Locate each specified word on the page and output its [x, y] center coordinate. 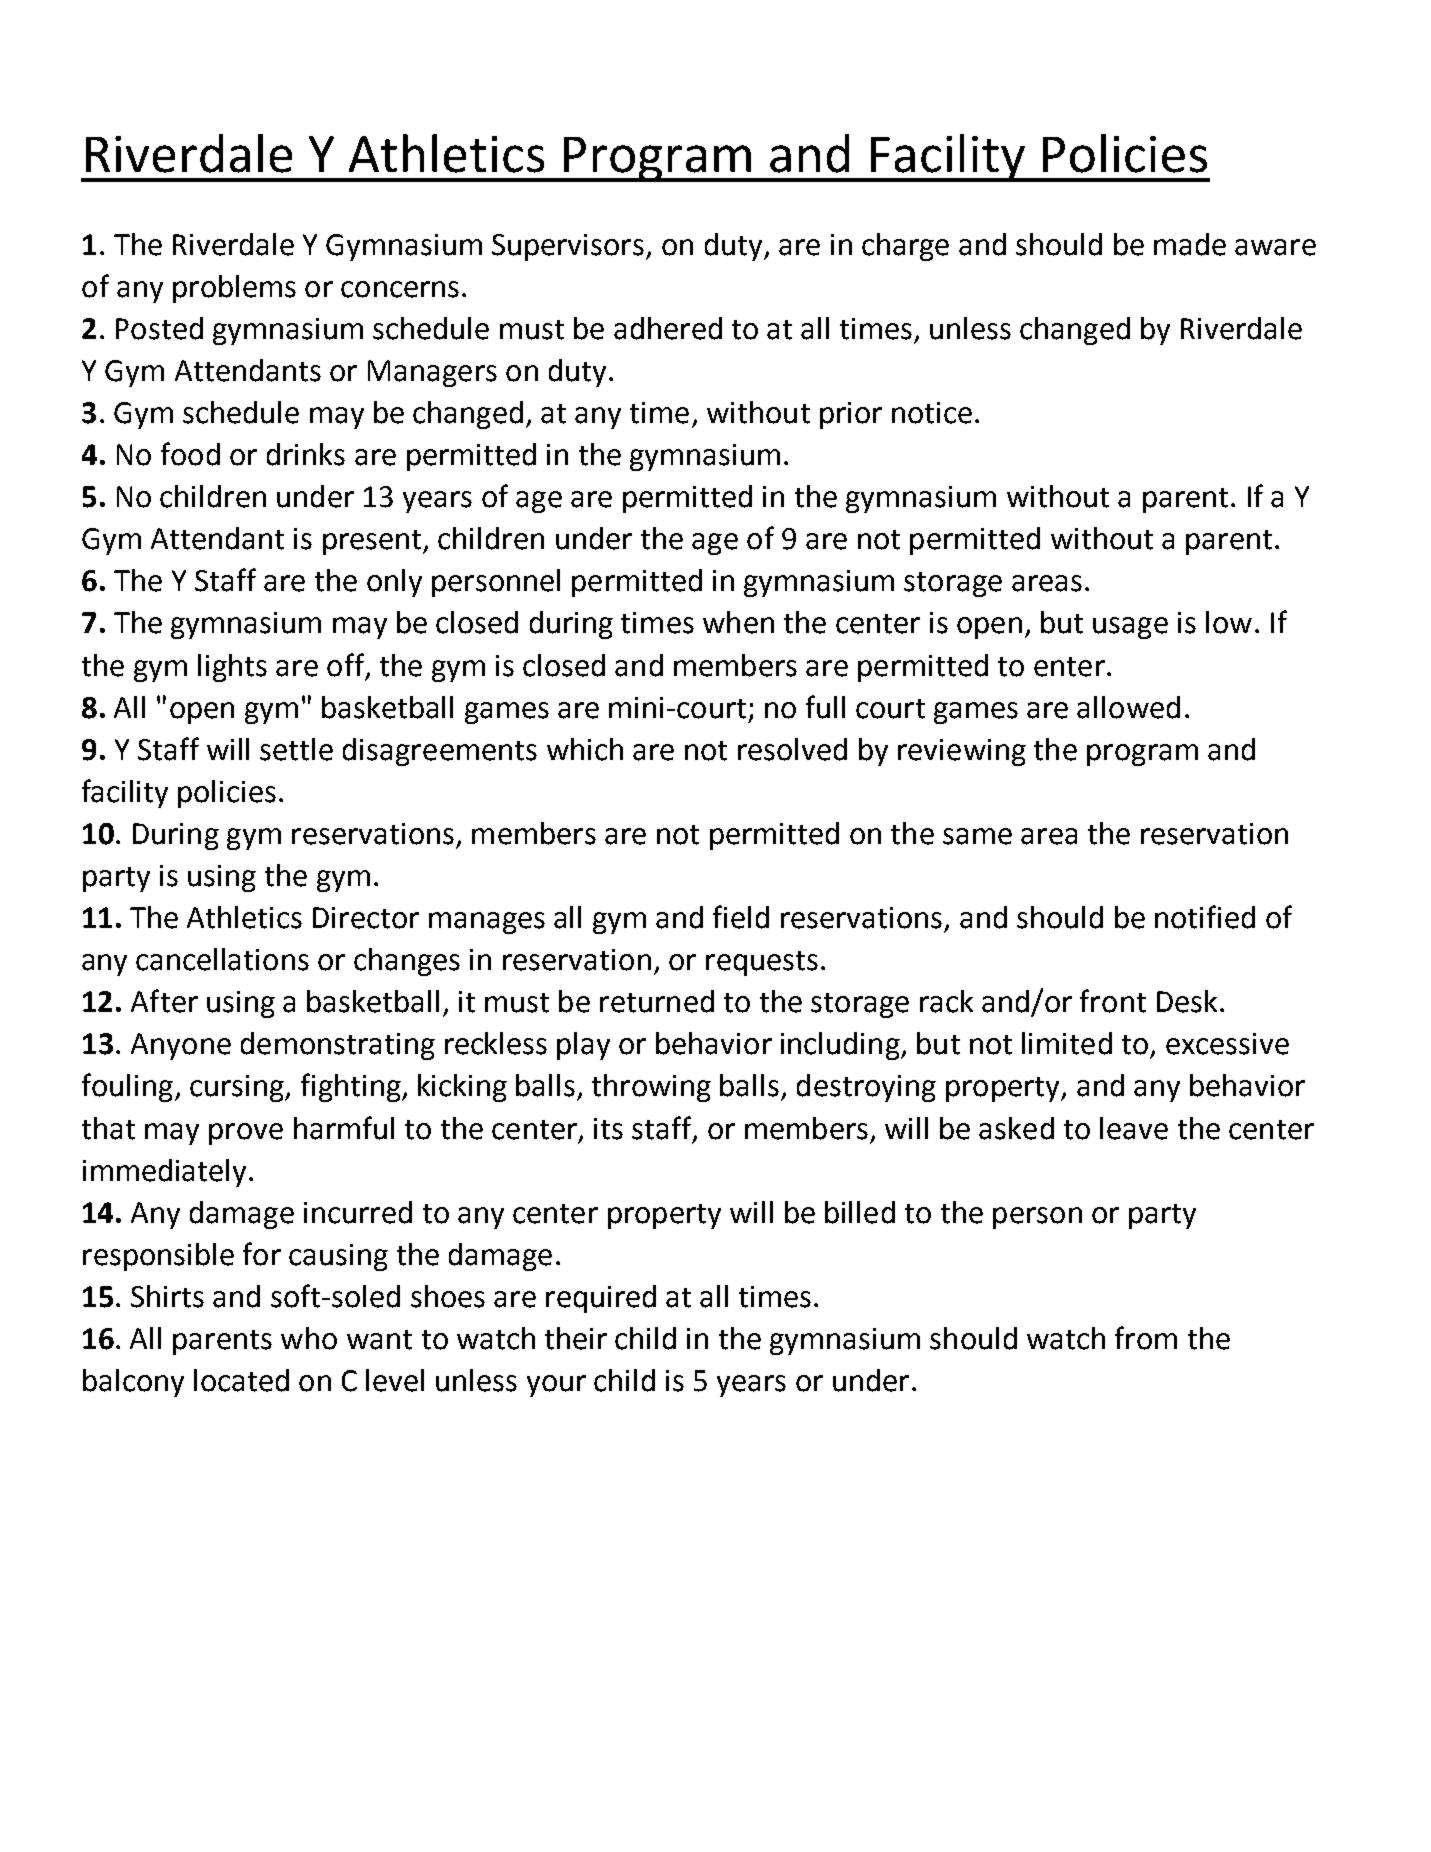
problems [234, 289]
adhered [668, 328]
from [1146, 1338]
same [977, 836]
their [576, 1338]
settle [296, 749]
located [241, 1380]
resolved [792, 749]
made [1190, 244]
